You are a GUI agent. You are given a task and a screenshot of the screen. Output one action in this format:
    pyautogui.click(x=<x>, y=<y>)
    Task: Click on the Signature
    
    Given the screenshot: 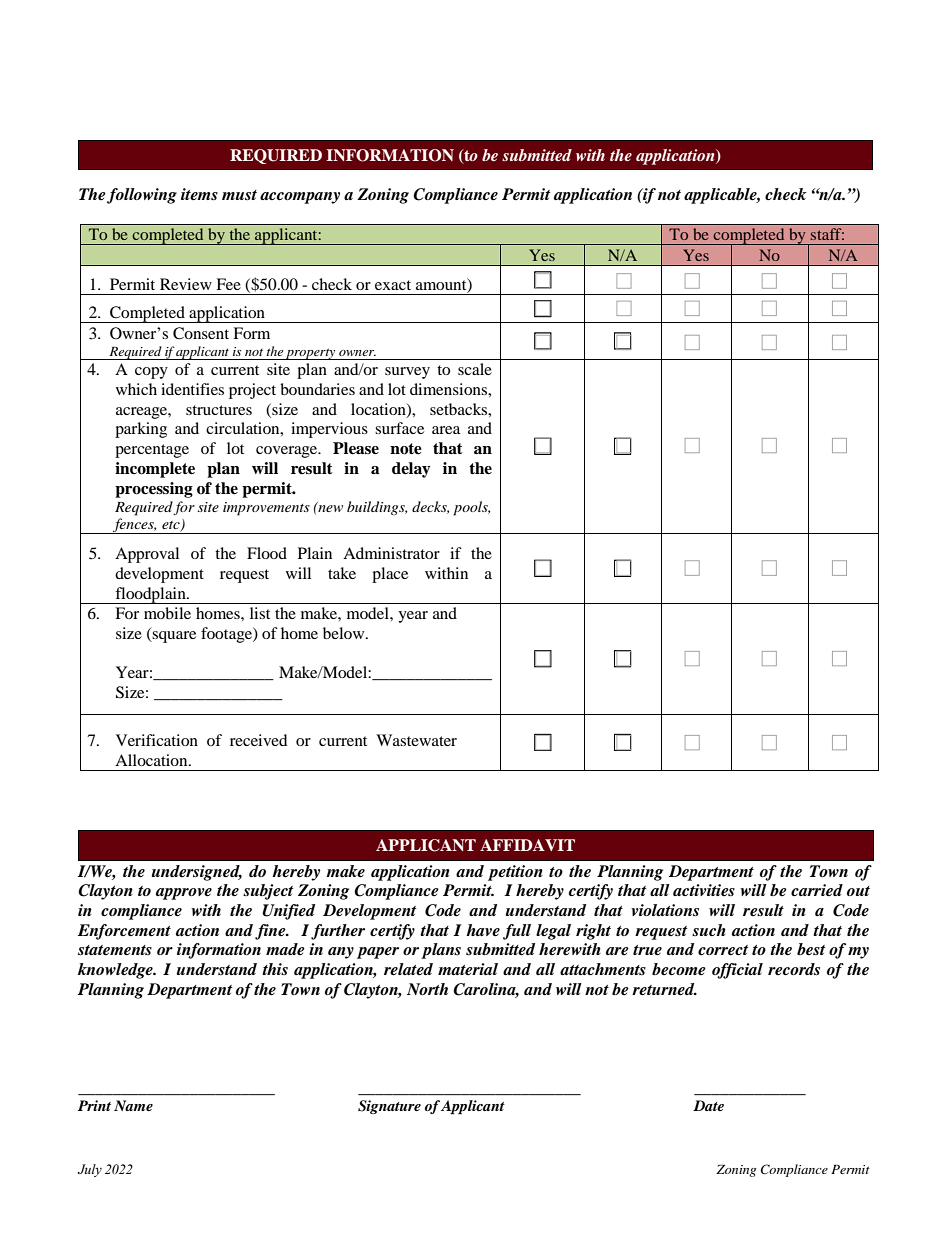 What is the action you would take?
    pyautogui.click(x=389, y=1107)
